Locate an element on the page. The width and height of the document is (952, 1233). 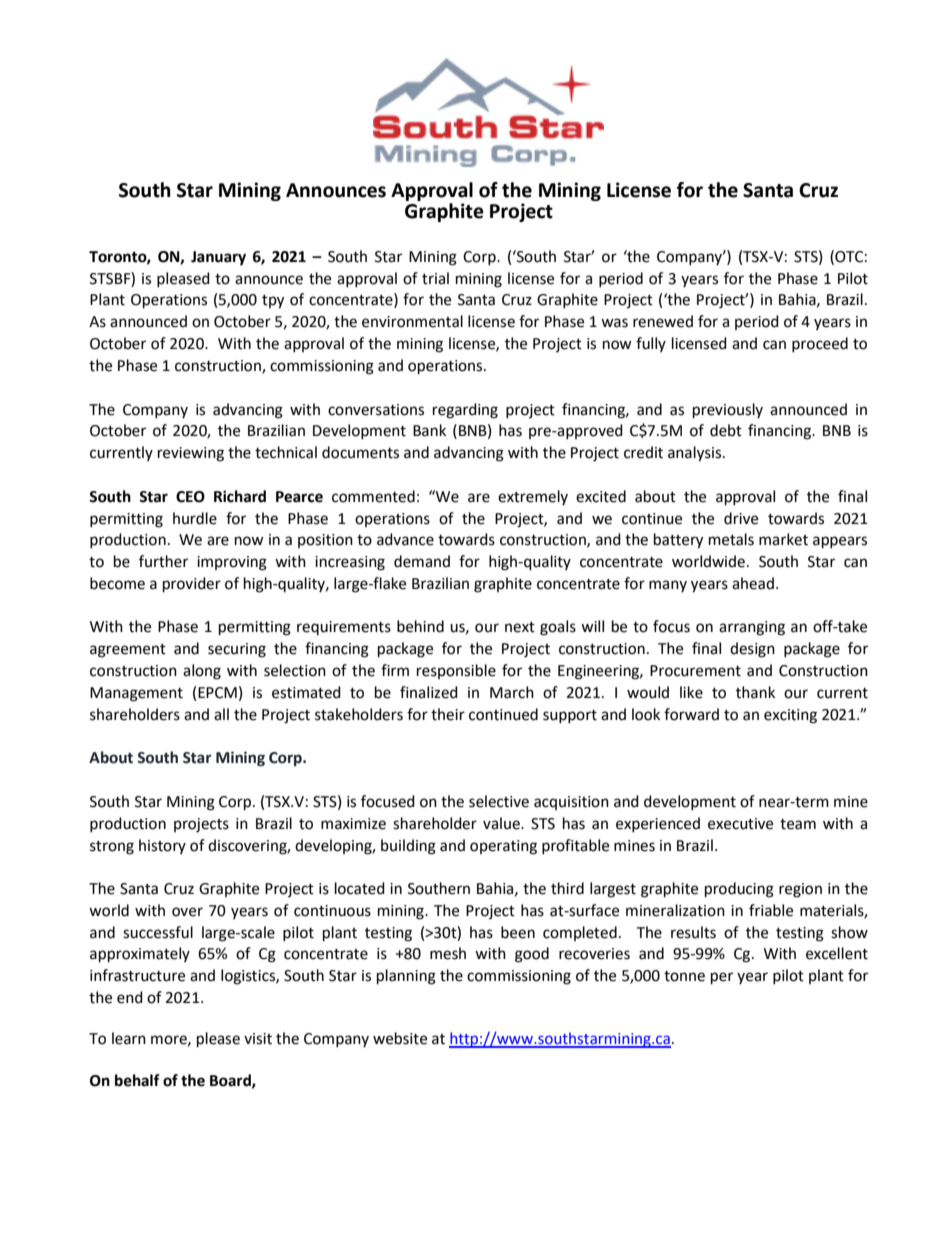
extremely is located at coordinates (533, 497).
